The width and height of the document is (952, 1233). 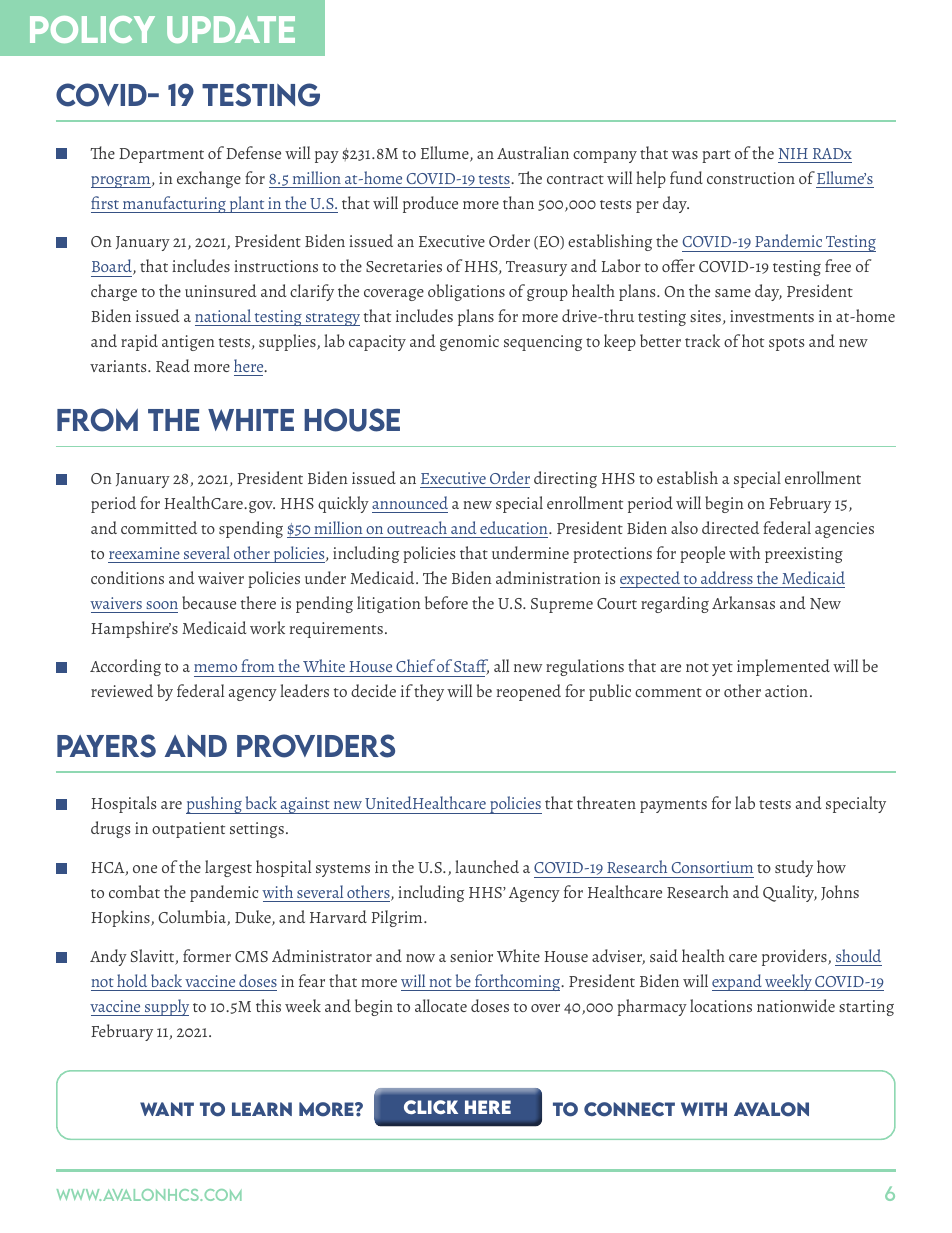 What do you see at coordinates (466, 292) in the document?
I see `obligations` at bounding box center [466, 292].
